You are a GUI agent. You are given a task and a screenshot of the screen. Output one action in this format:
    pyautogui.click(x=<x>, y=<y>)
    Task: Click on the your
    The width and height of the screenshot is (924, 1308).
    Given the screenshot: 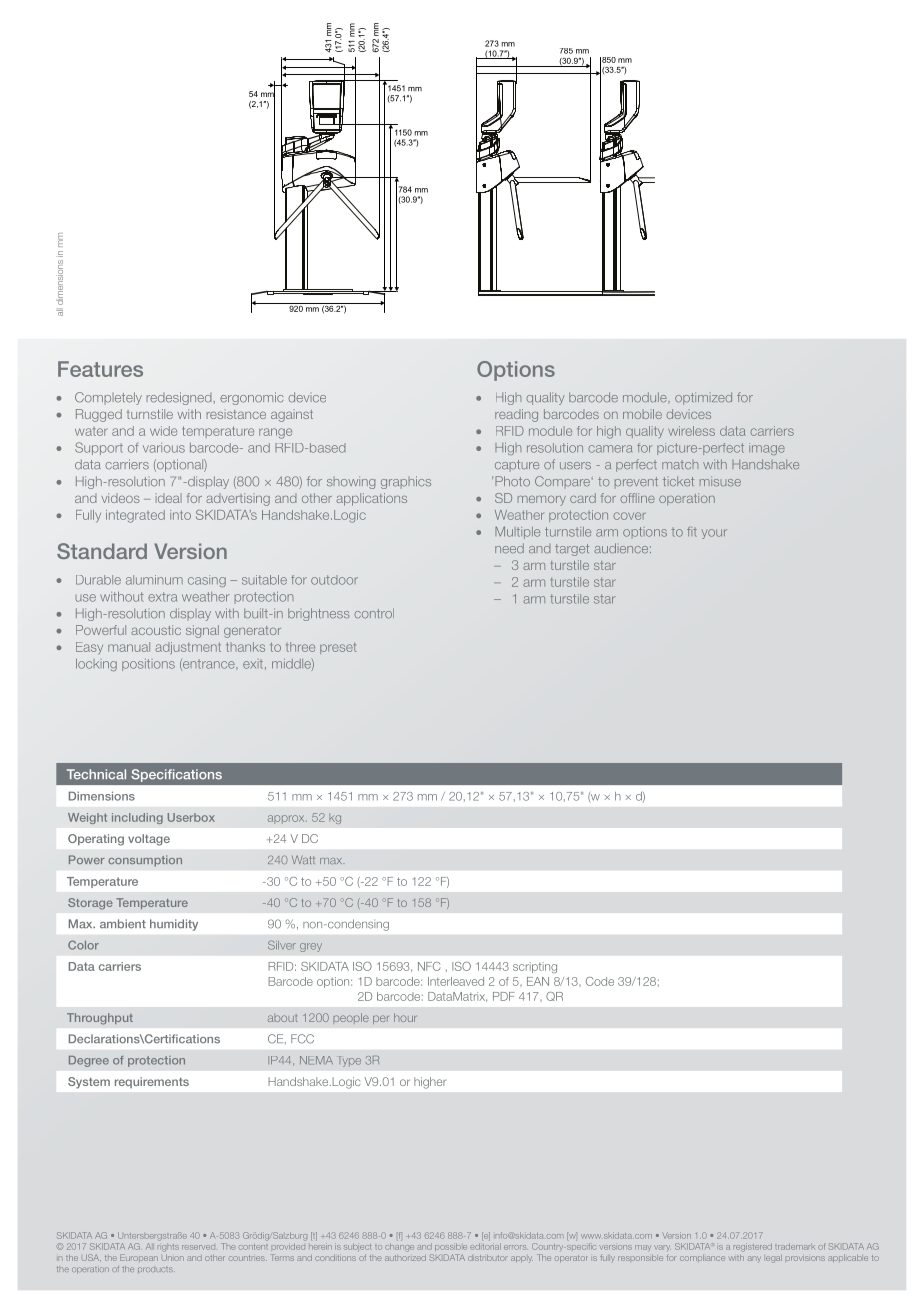 What is the action you would take?
    pyautogui.click(x=714, y=534)
